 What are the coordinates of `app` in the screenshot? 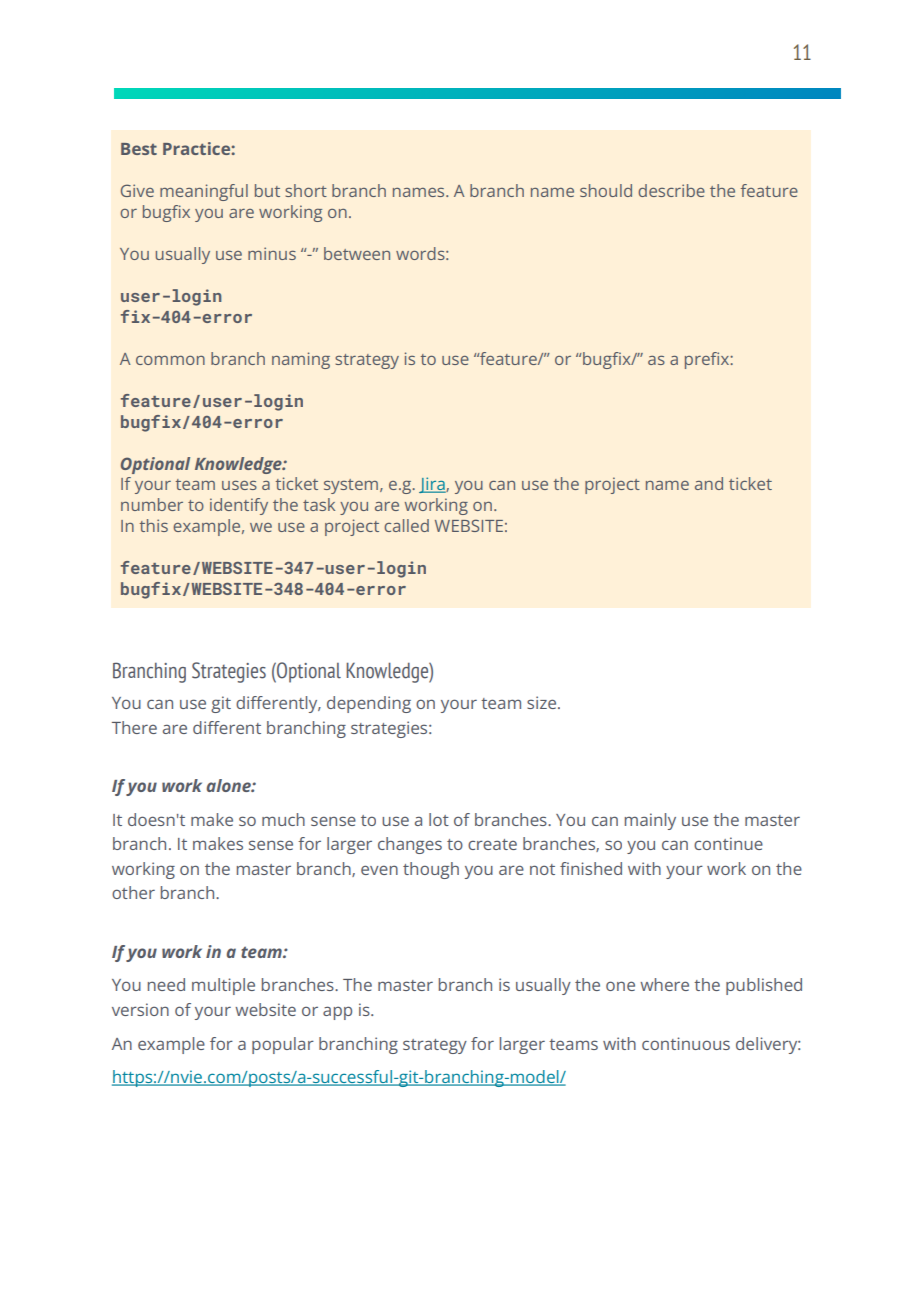 It's located at (337, 1013).
